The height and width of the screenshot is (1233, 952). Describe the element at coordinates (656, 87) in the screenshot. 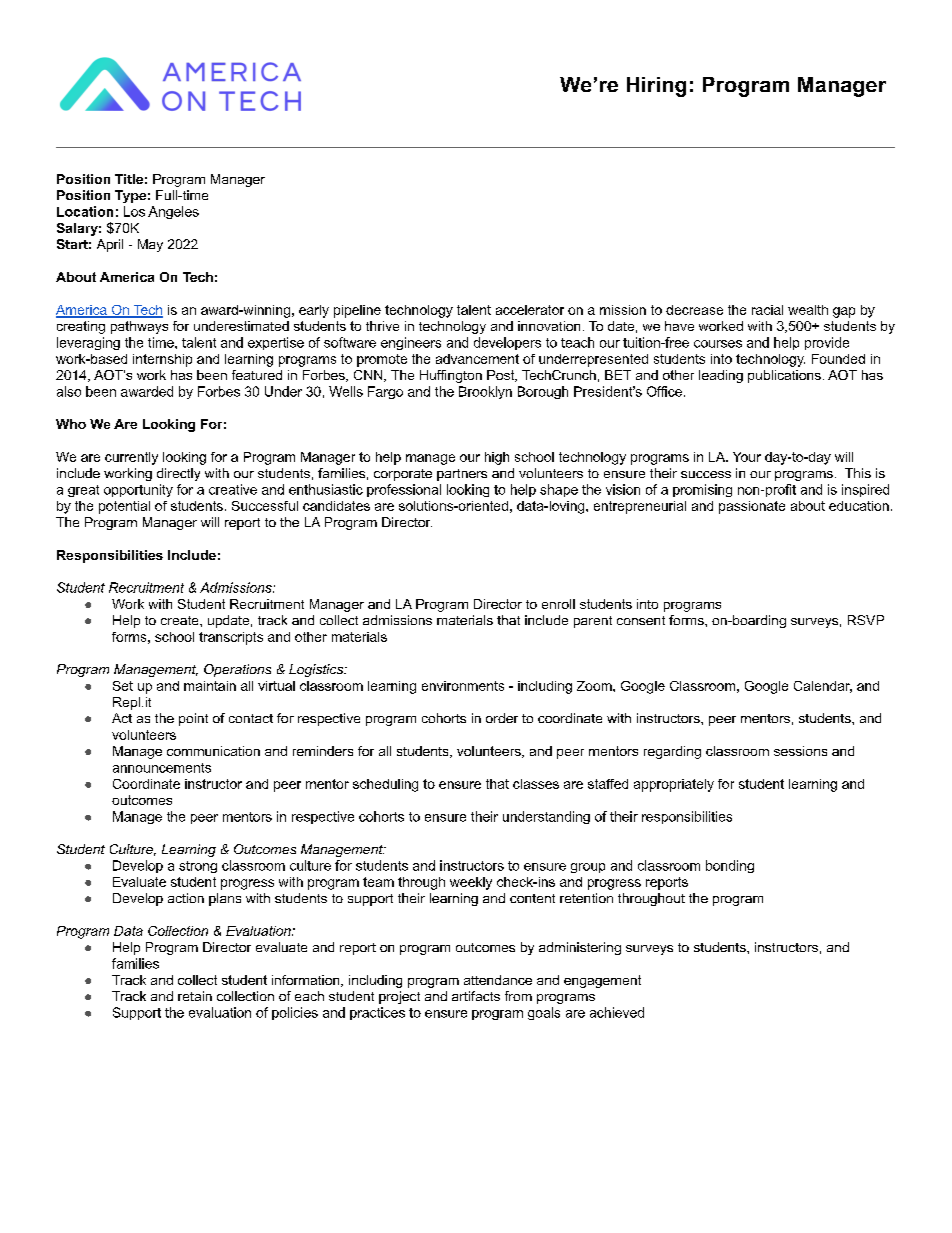

I see `Hiring` at that location.
